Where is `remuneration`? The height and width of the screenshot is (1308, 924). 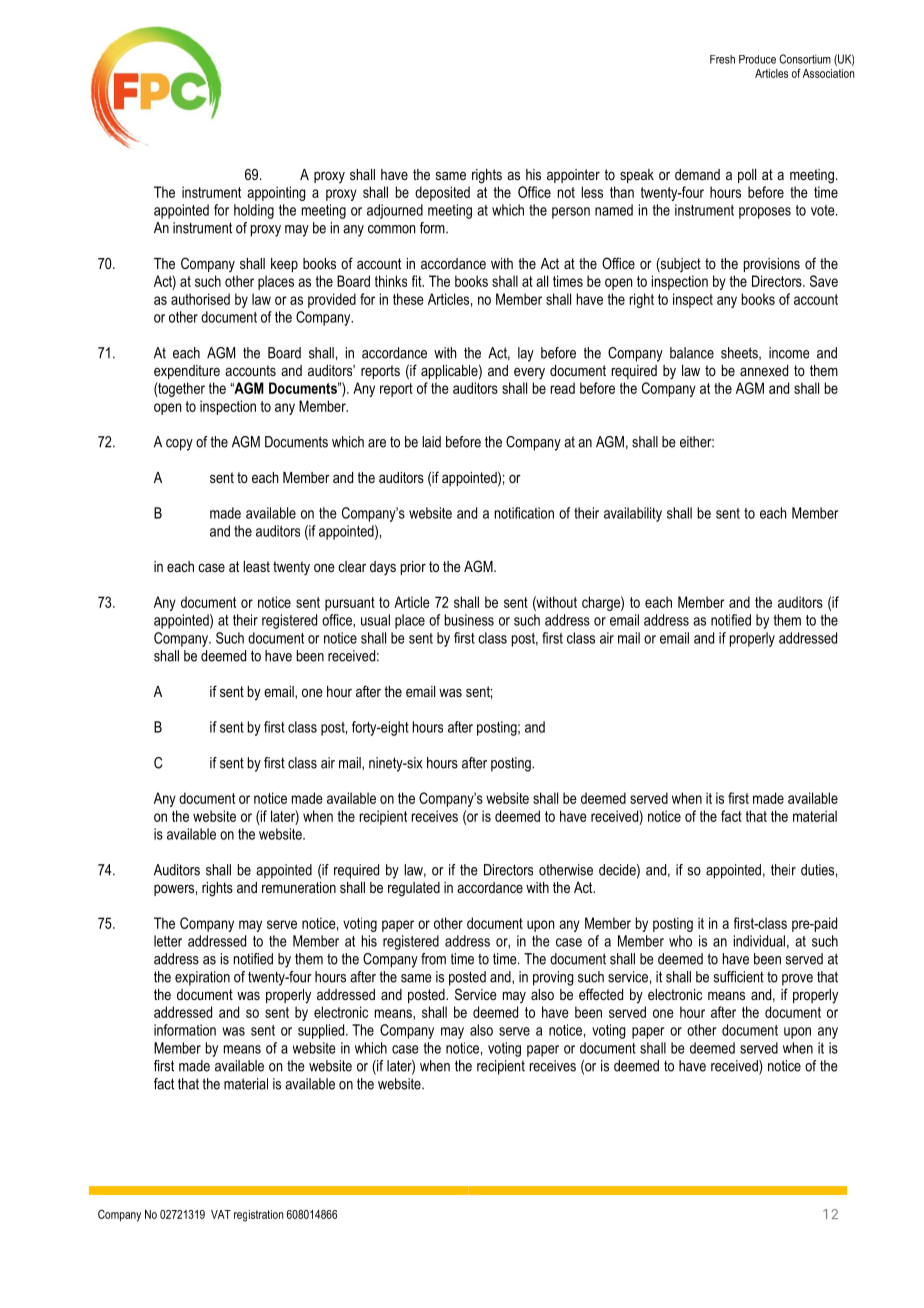 remuneration is located at coordinates (299, 887).
